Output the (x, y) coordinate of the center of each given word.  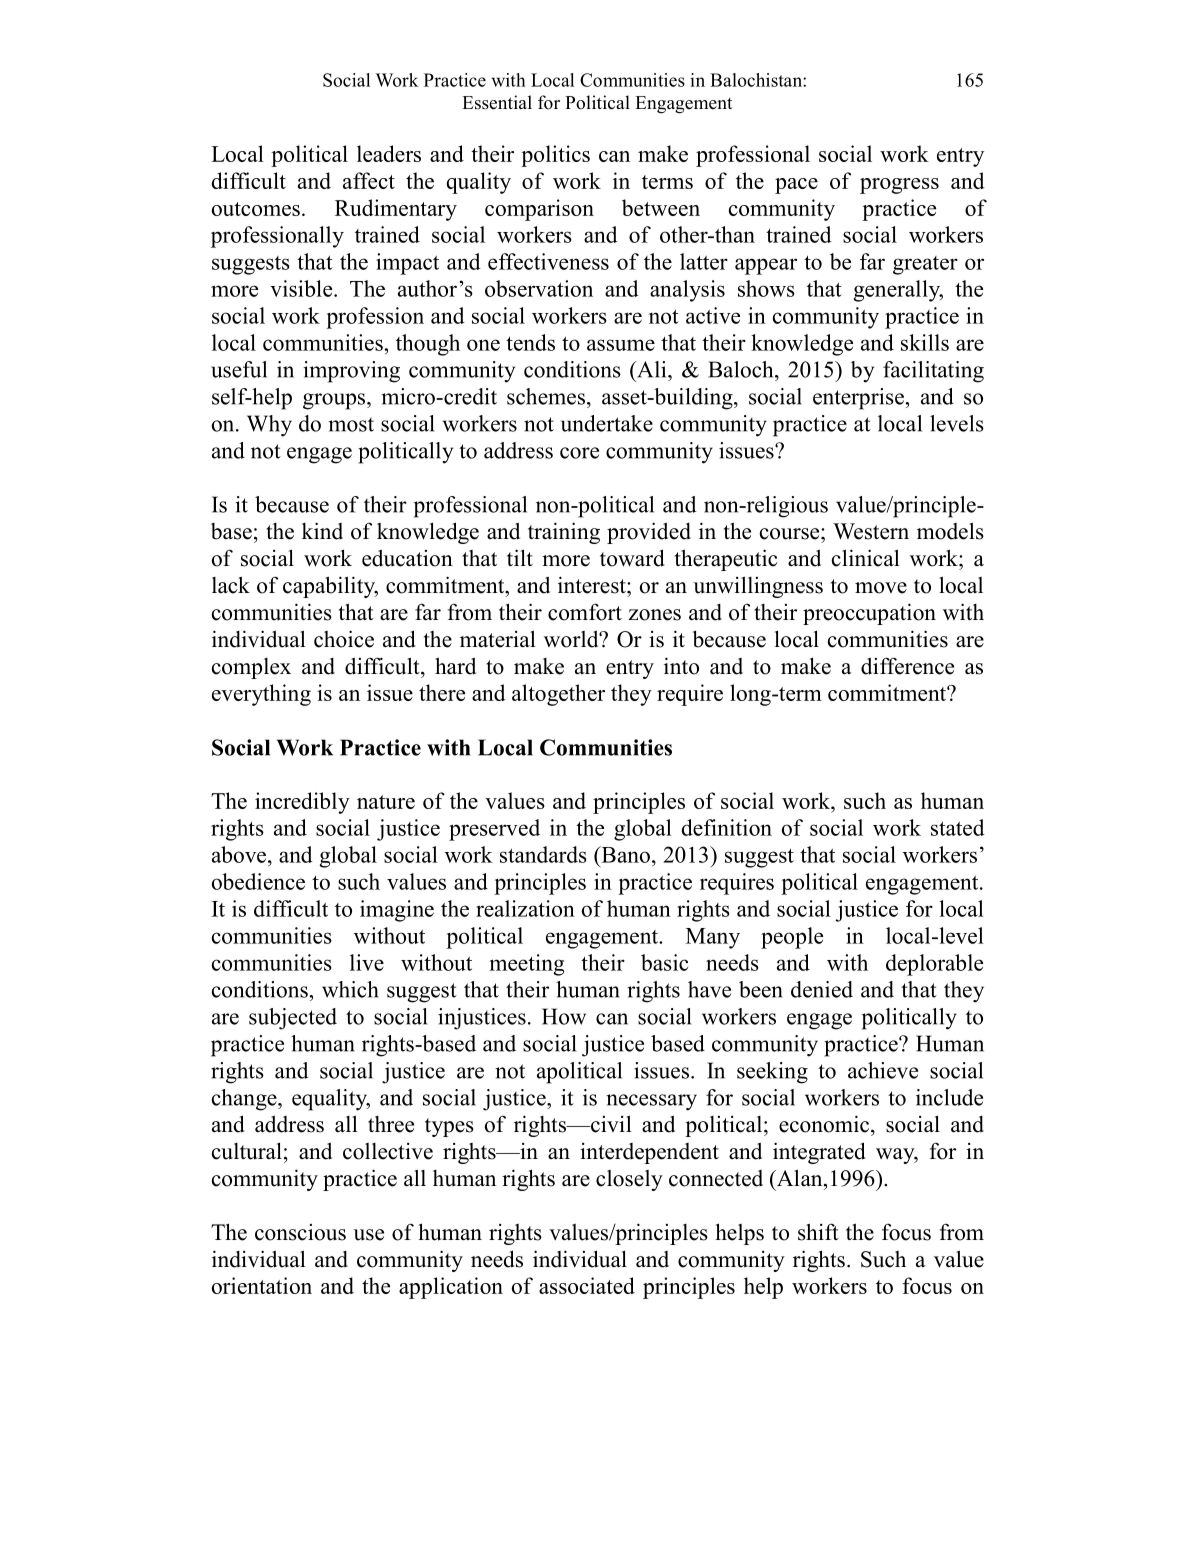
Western (871, 531)
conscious (300, 1232)
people (792, 938)
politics (555, 156)
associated (587, 1285)
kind (322, 531)
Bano (624, 854)
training (564, 533)
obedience (258, 881)
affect (369, 180)
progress (899, 186)
